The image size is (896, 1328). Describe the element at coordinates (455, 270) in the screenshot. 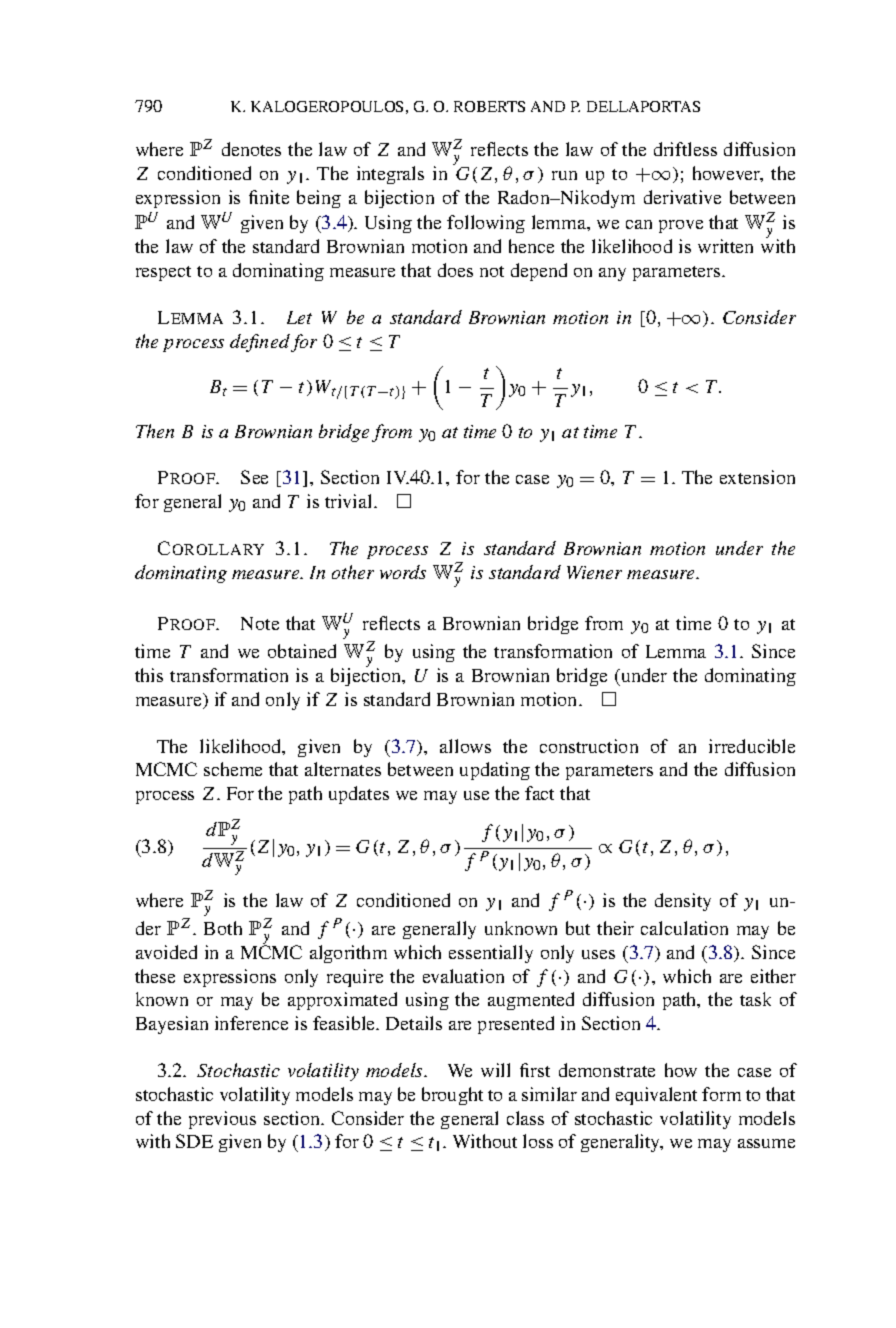

I see `does` at that location.
